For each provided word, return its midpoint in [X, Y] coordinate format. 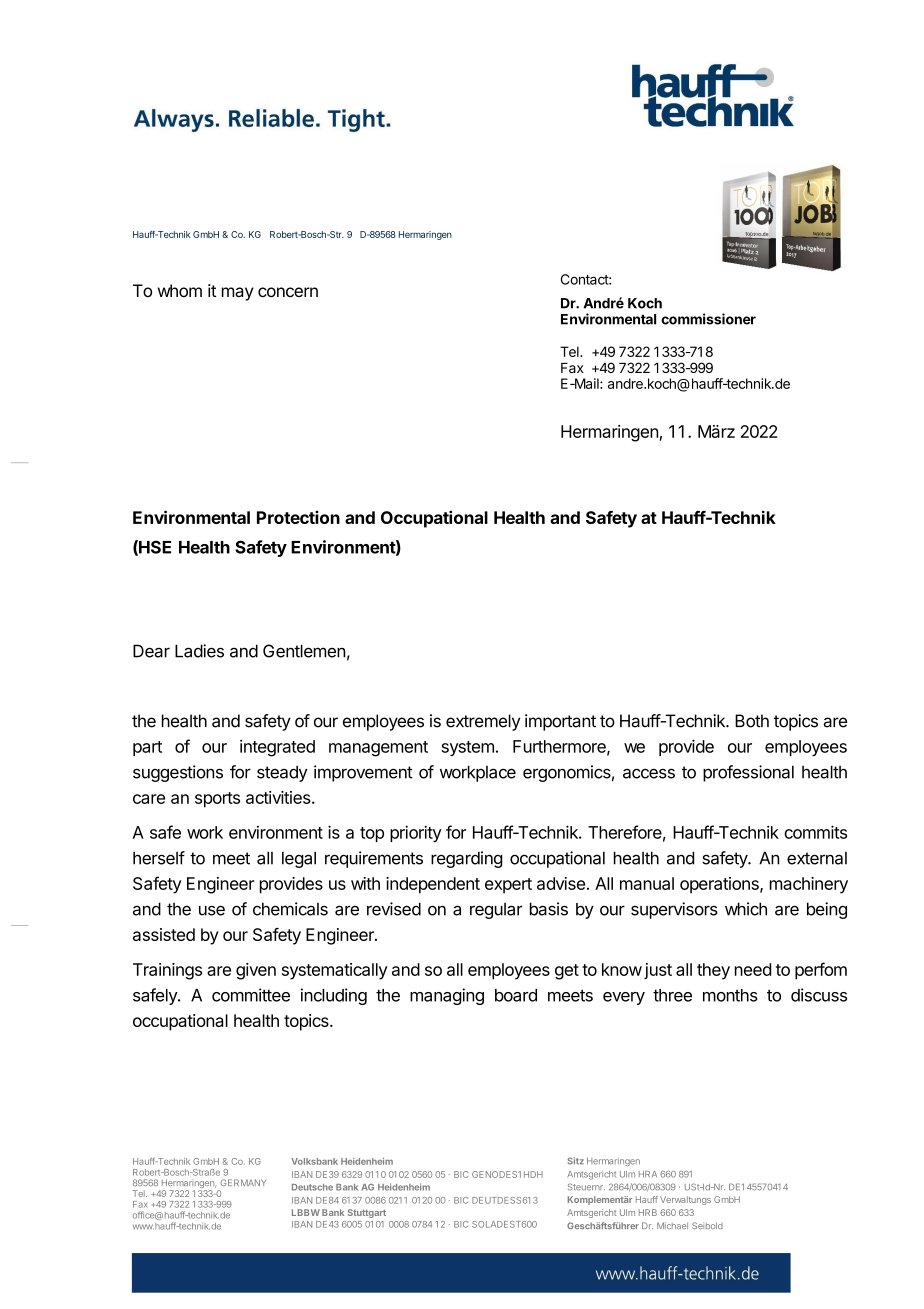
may [238, 294]
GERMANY [243, 1182]
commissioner [708, 319]
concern [288, 292]
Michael [672, 1225]
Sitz [575, 1161]
